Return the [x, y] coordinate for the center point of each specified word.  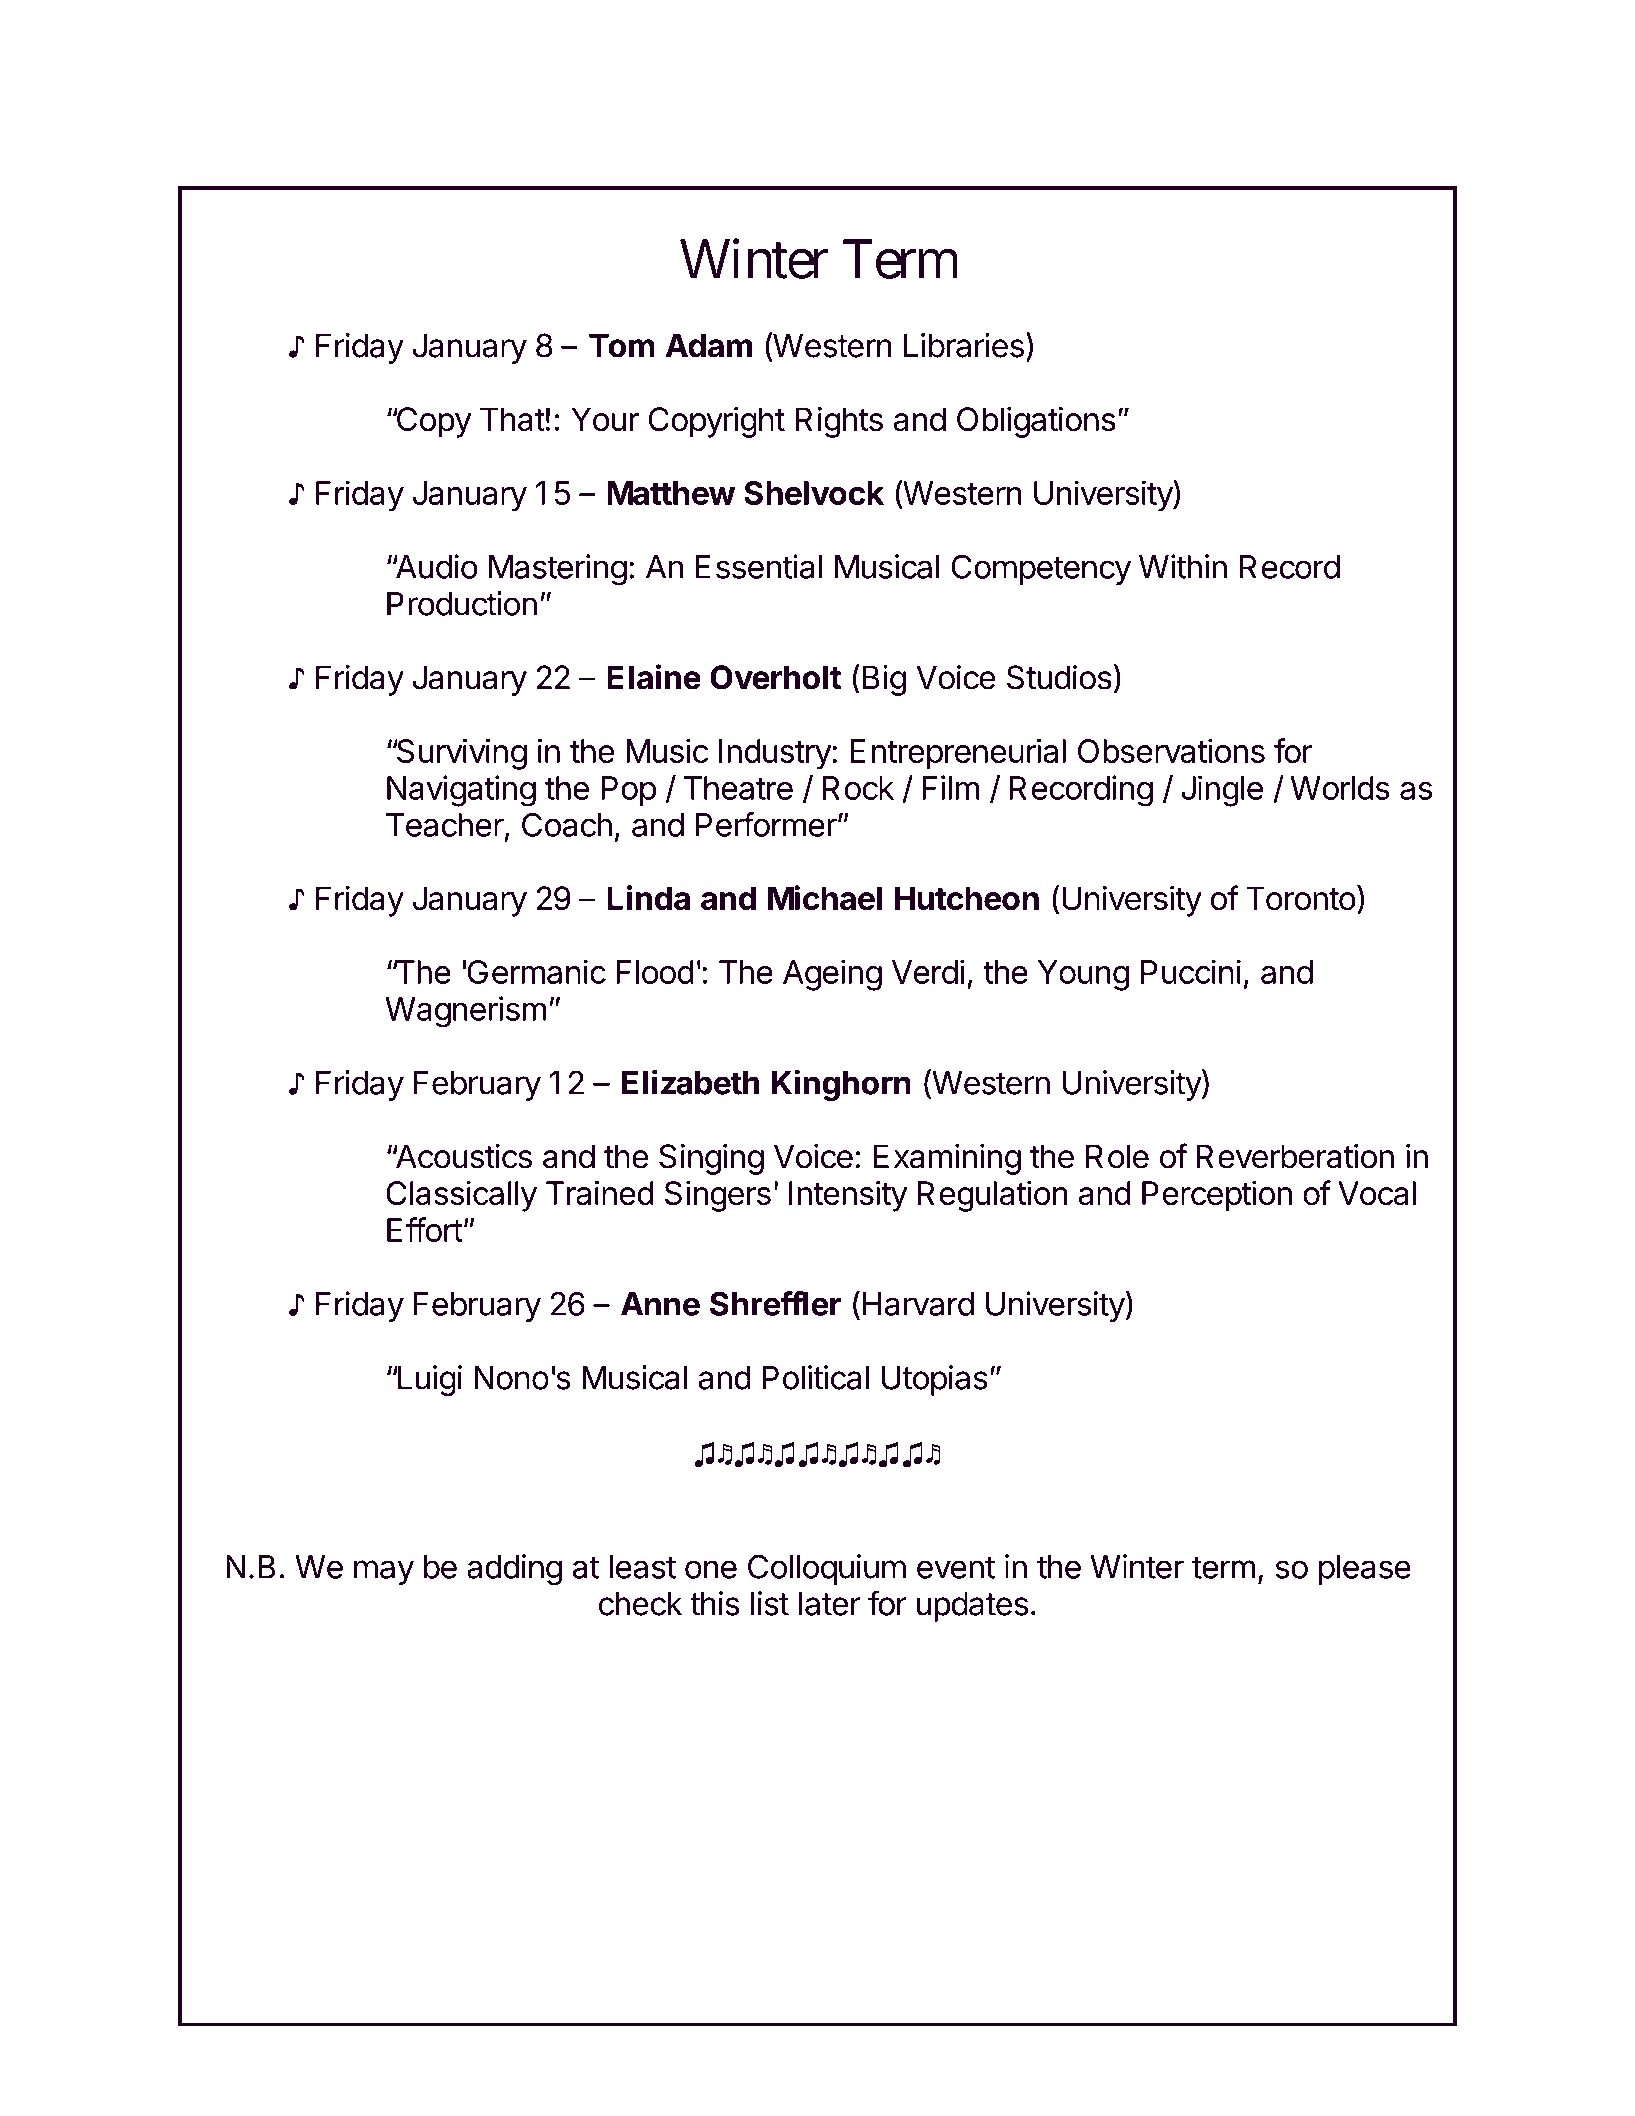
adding [514, 1570]
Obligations [1036, 422]
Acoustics [462, 1156]
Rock [858, 788]
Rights [839, 422]
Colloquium [827, 1569]
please [1365, 1570]
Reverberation [1295, 1156]
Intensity [848, 1196]
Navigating [461, 791]
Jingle [1222, 791]
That [512, 419]
